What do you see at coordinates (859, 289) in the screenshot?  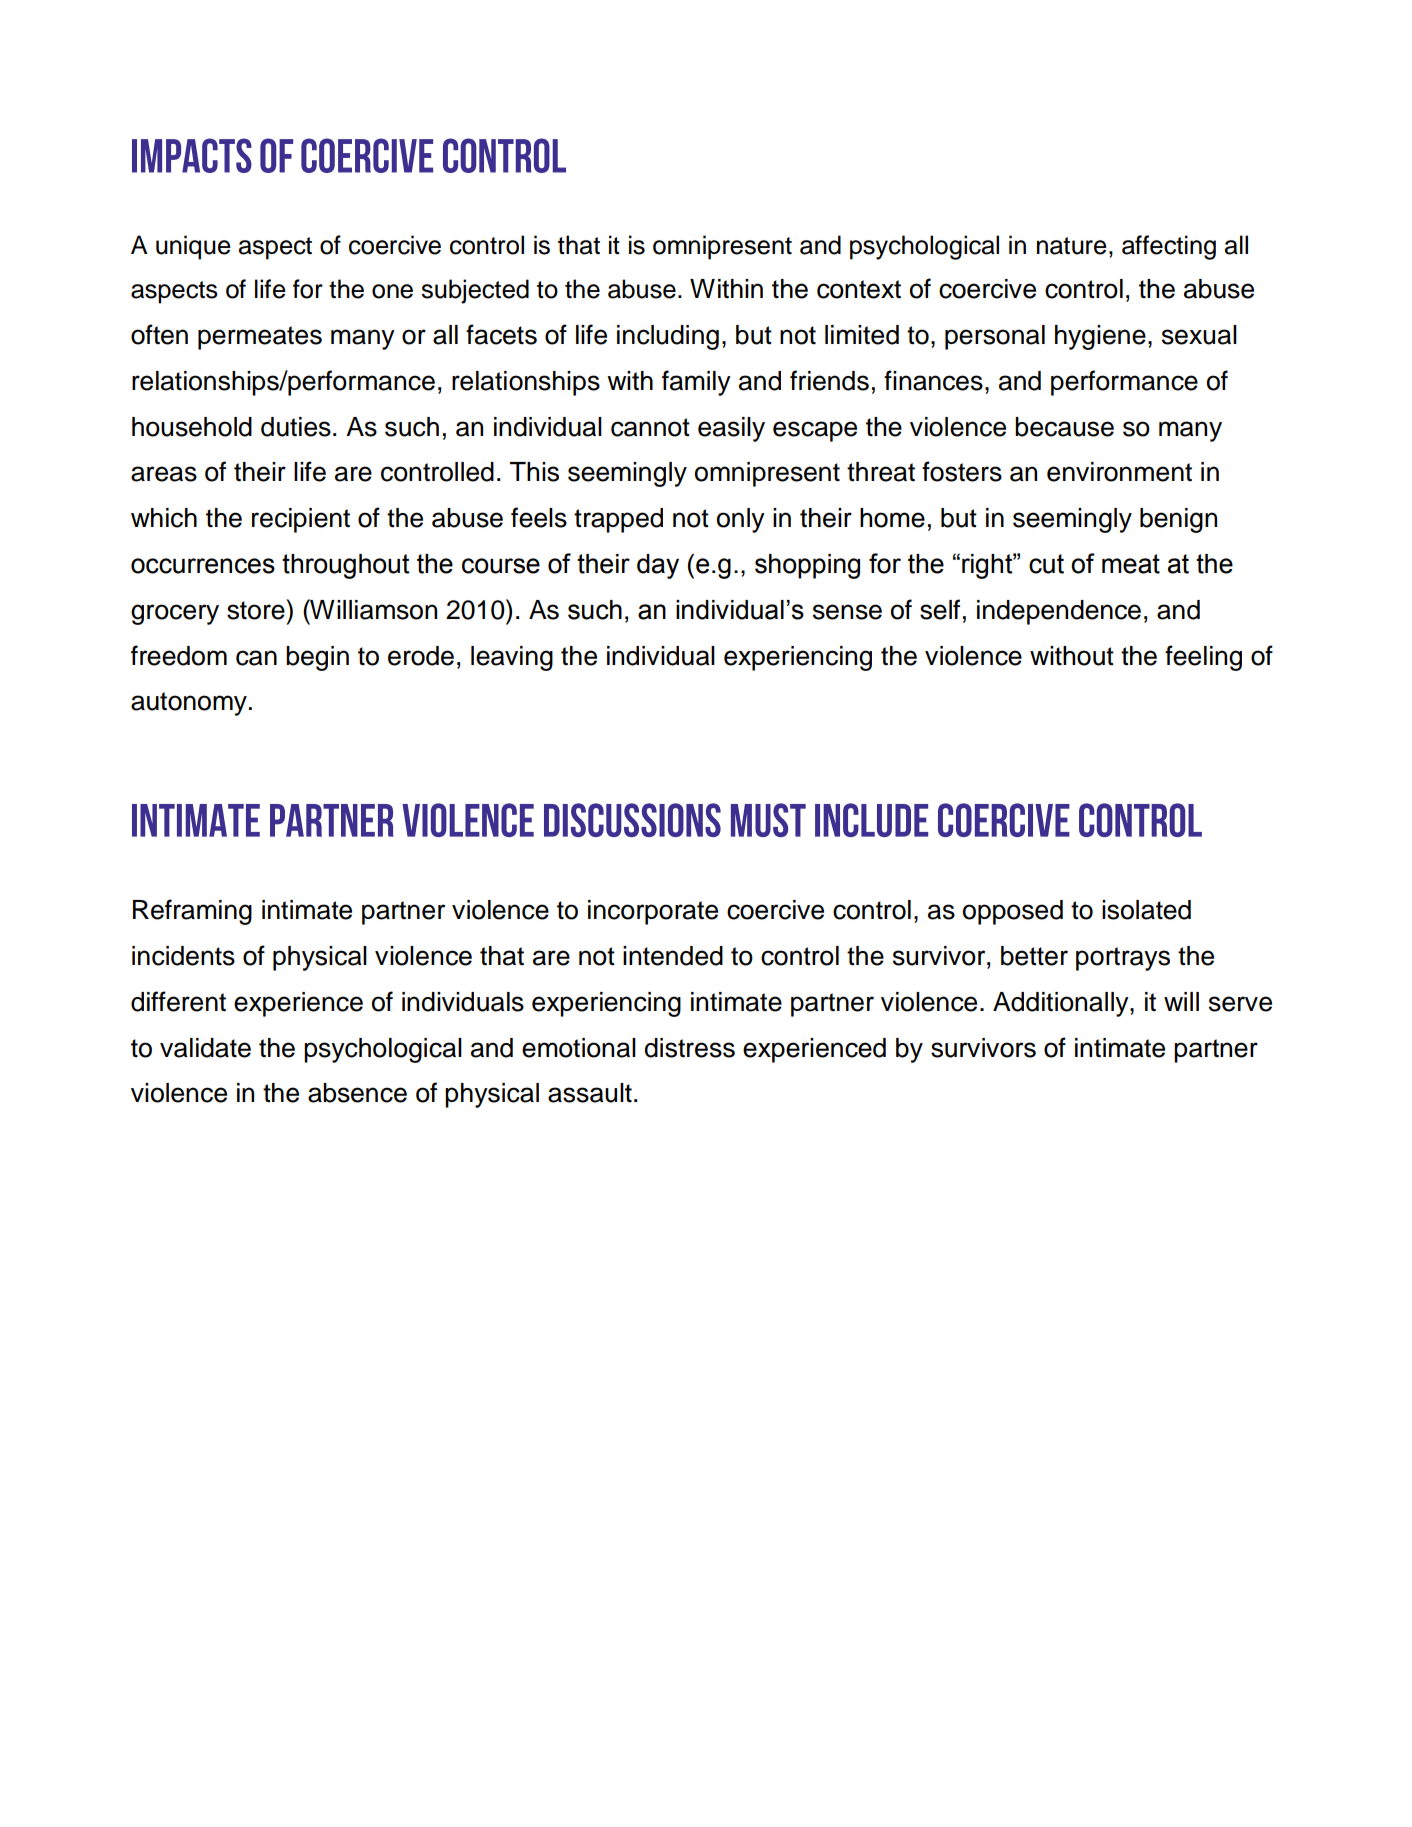 I see `context` at bounding box center [859, 289].
